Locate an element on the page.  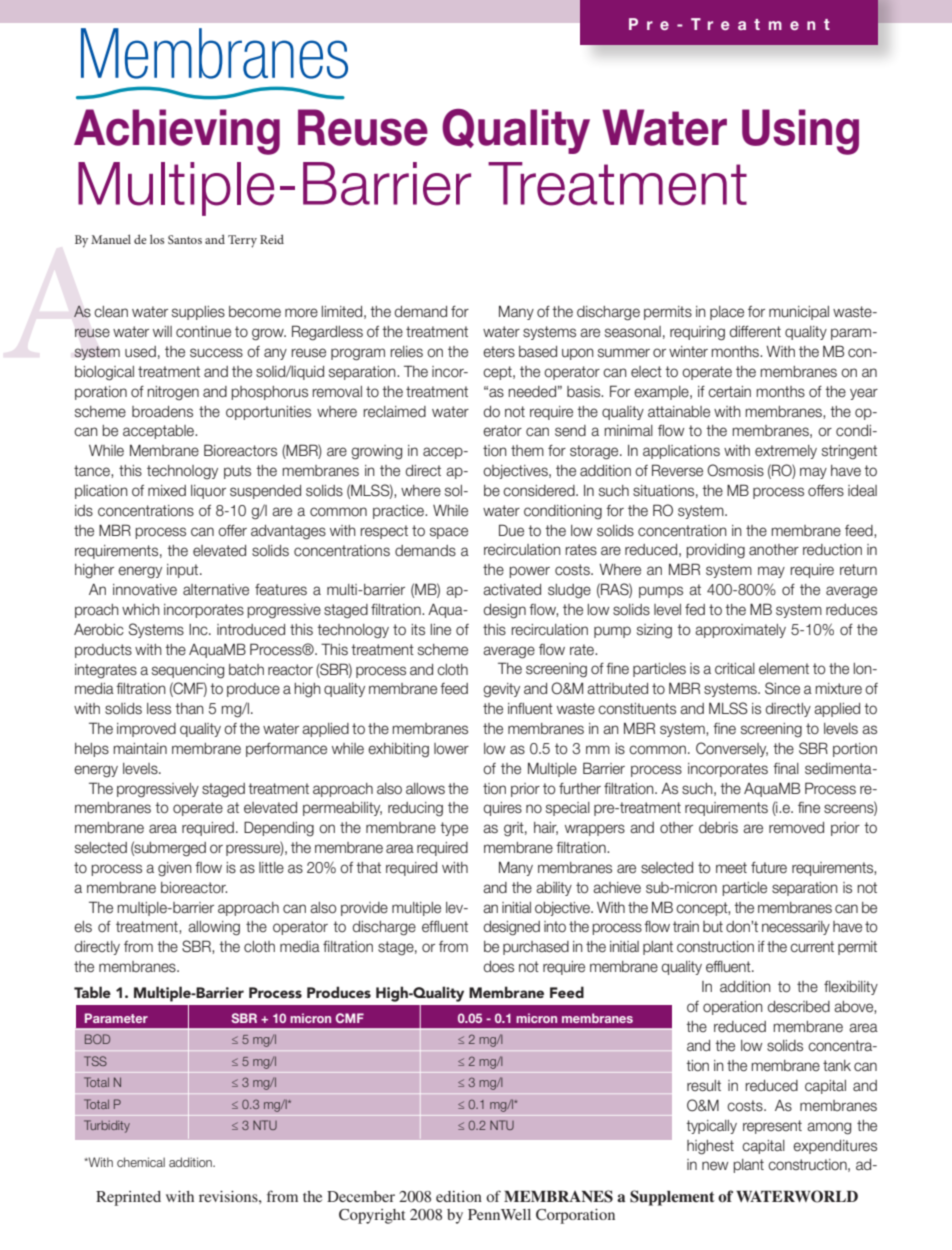
Reid is located at coordinates (272, 239).
